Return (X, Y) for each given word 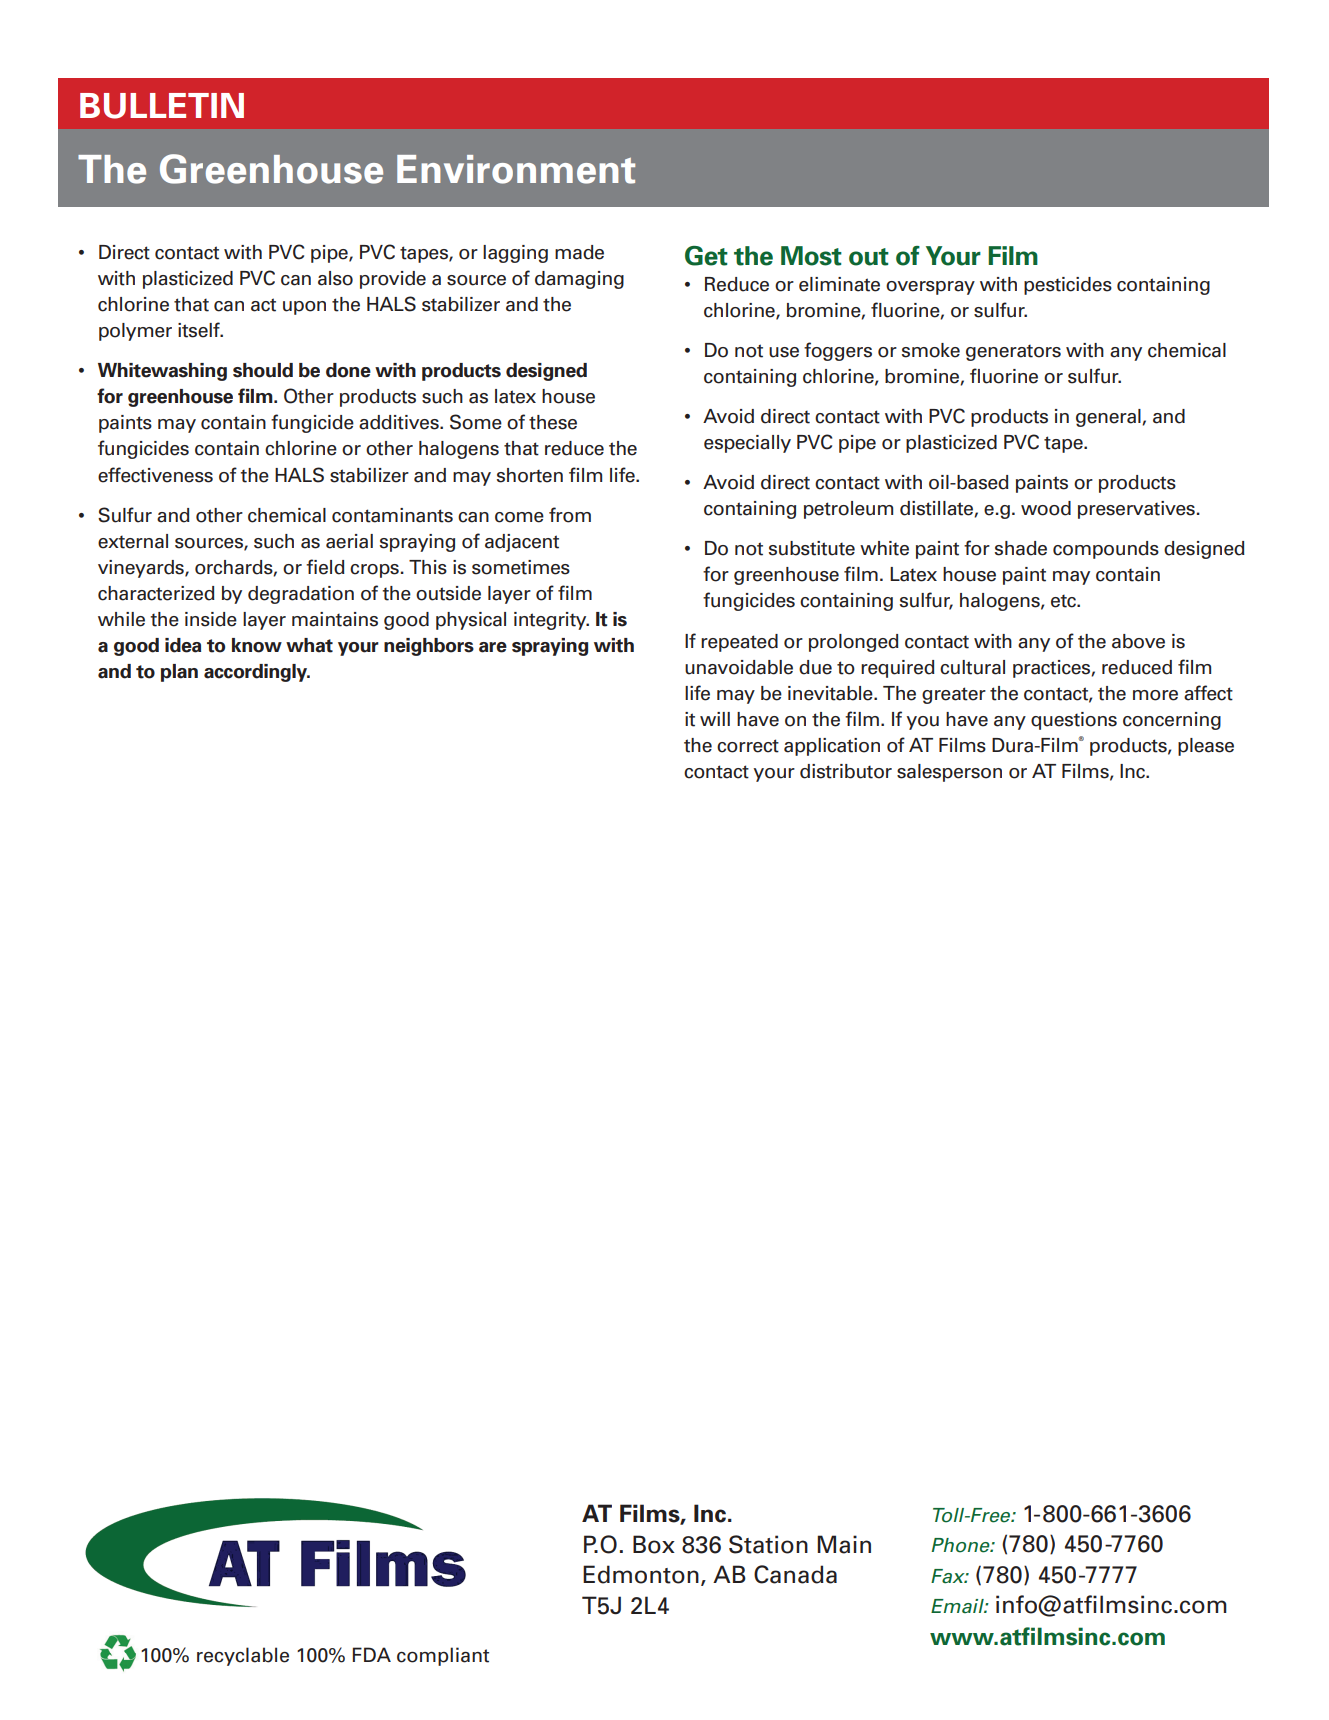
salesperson (949, 773)
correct (748, 746)
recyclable (243, 1656)
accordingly (257, 673)
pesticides (1068, 286)
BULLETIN (162, 106)
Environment (516, 169)
